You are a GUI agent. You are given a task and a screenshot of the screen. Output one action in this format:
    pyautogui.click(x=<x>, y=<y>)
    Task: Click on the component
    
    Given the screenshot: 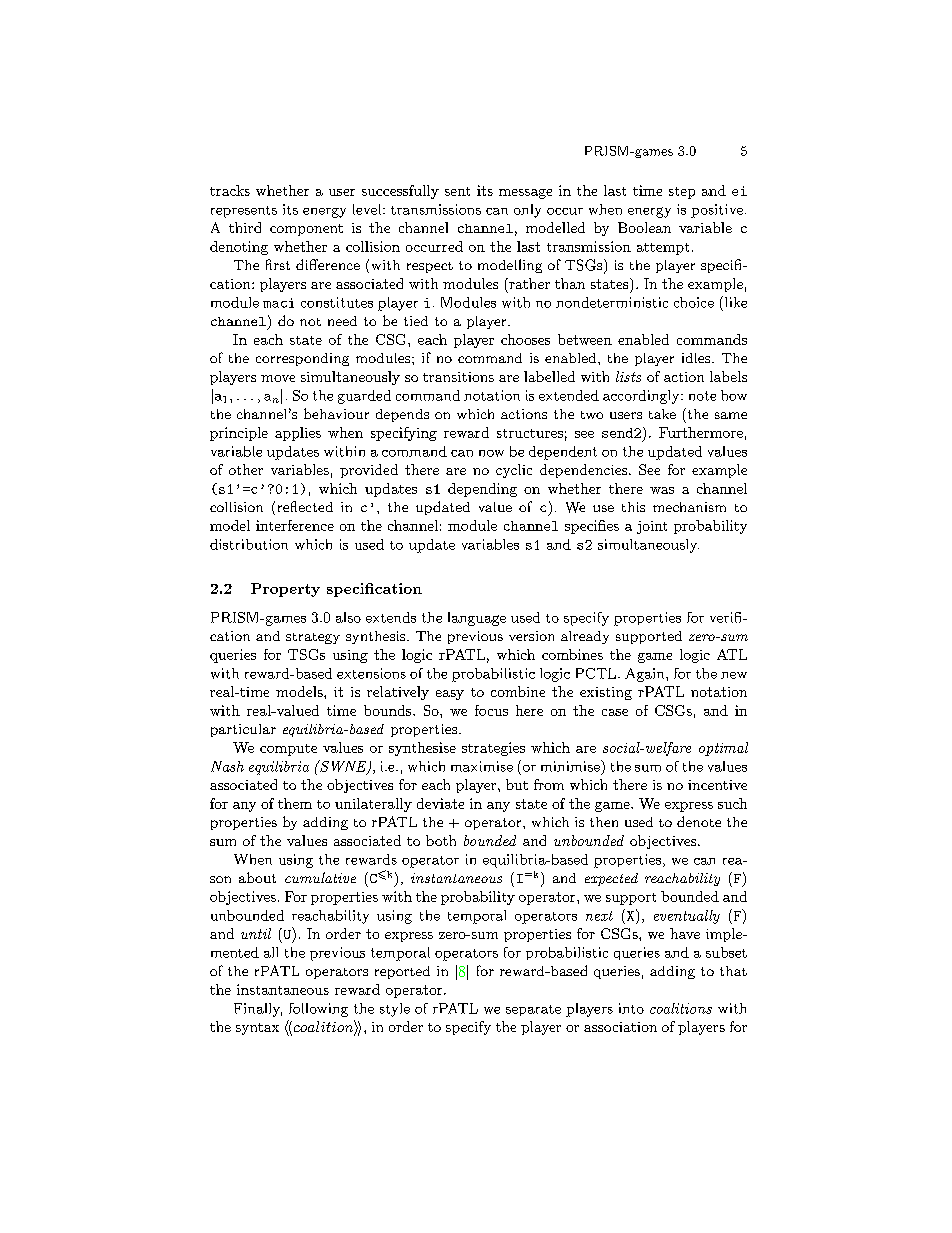 What is the action you would take?
    pyautogui.click(x=306, y=230)
